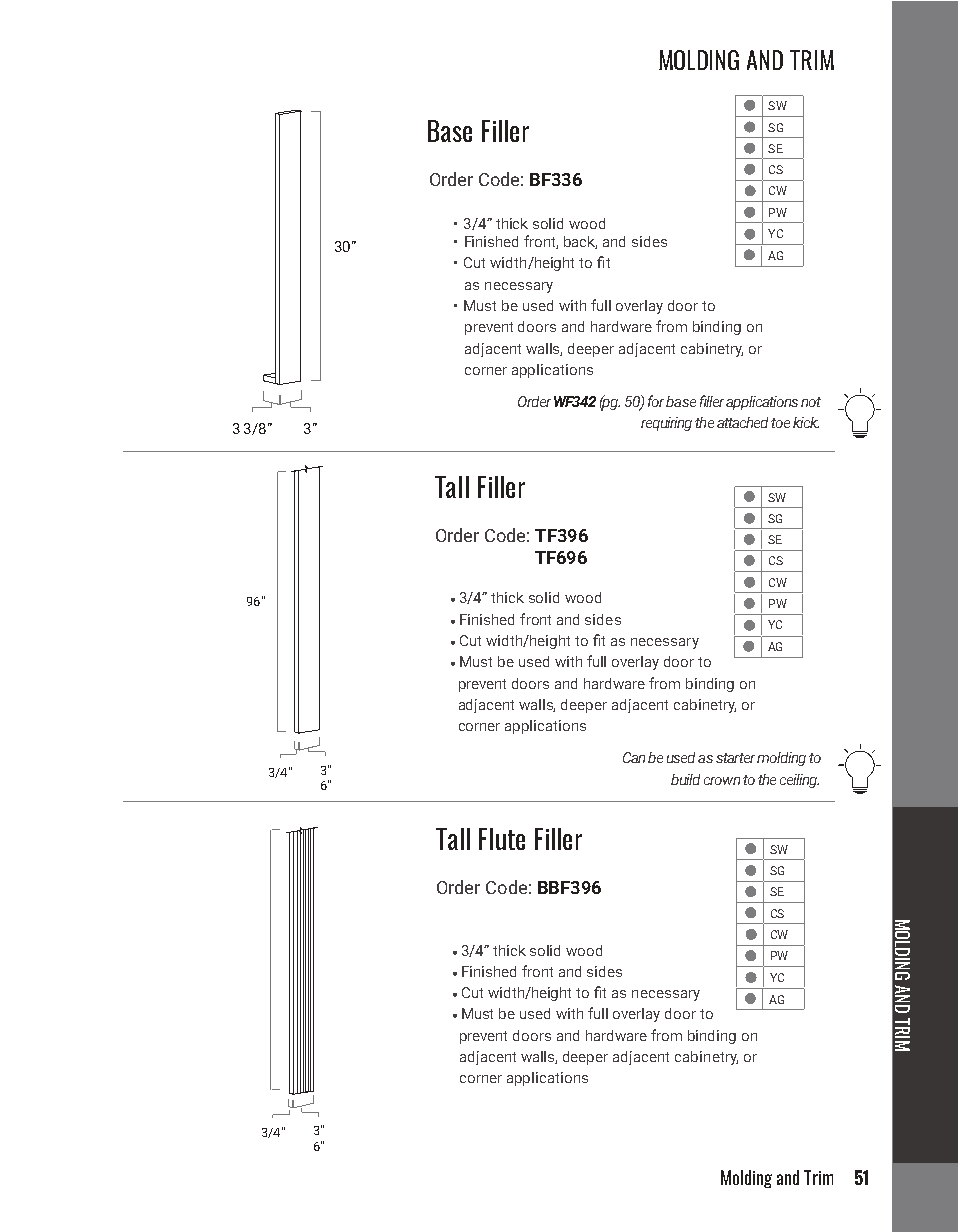 Image resolution: width=958 pixels, height=1232 pixels. I want to click on back, so click(580, 242).
